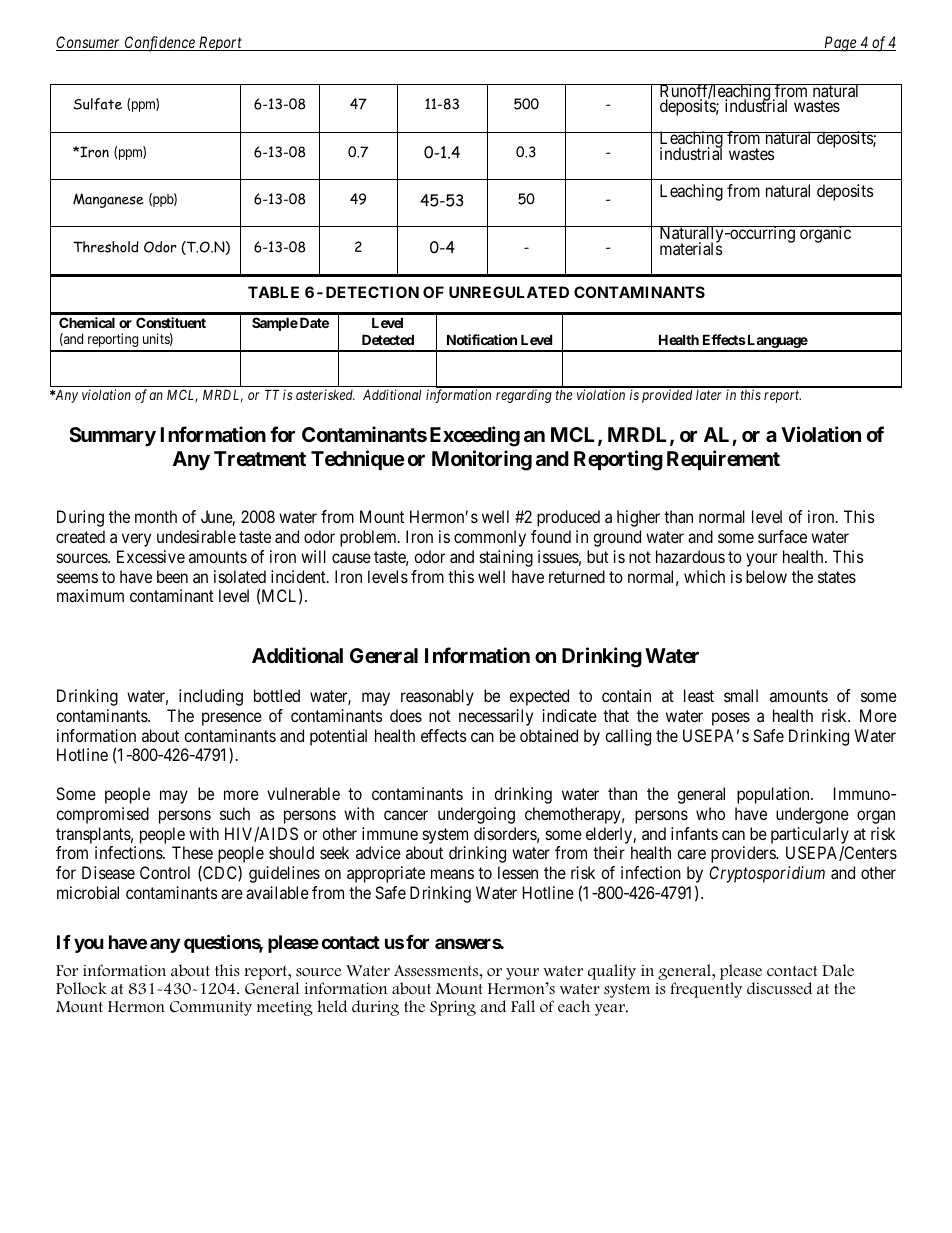 The height and width of the screenshot is (1233, 952). Describe the element at coordinates (453, 1008) in the screenshot. I see `Spring` at that location.
